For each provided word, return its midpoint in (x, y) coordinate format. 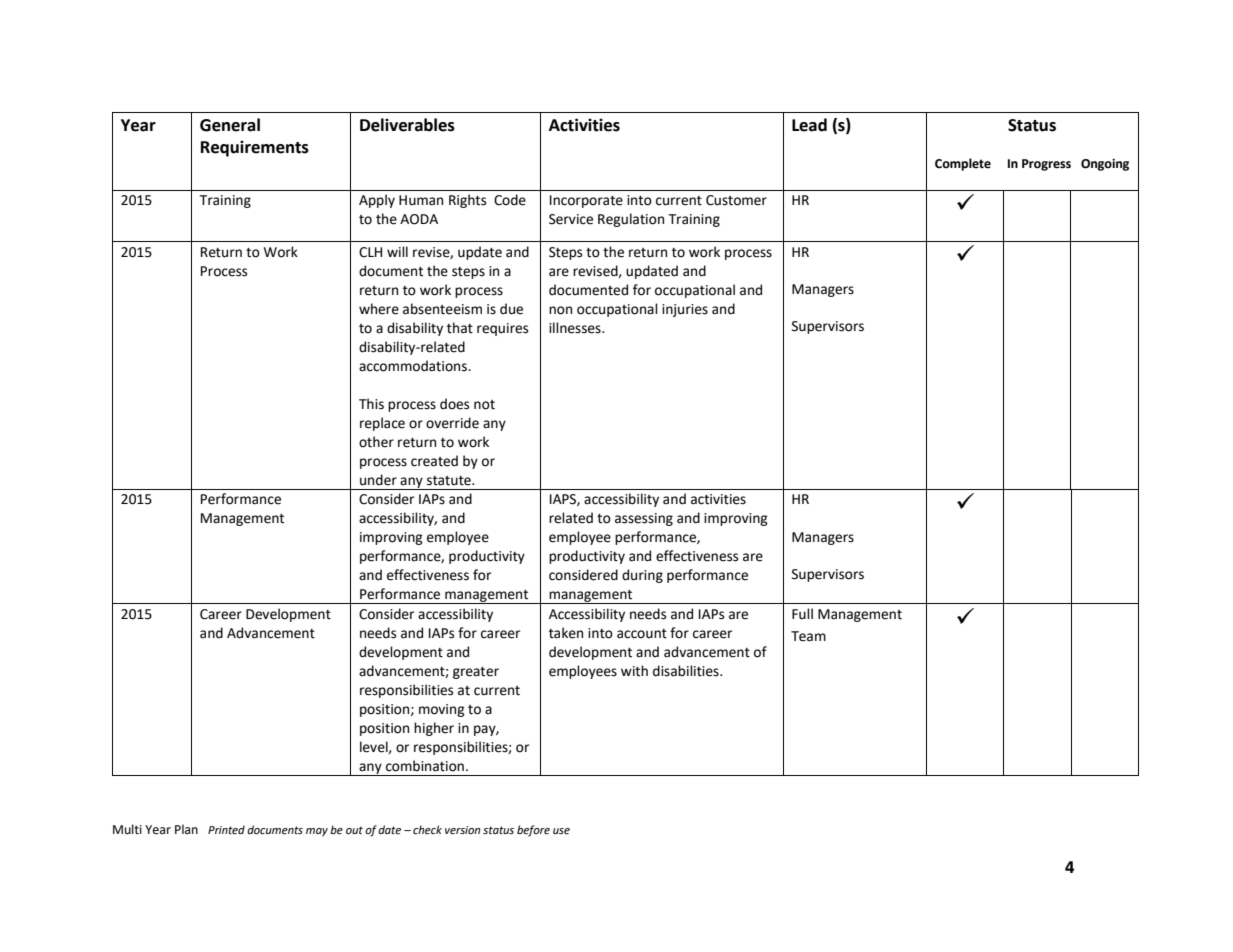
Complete (963, 164)
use (561, 831)
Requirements (255, 148)
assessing (644, 519)
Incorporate (586, 201)
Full (802, 614)
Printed (226, 830)
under (378, 480)
